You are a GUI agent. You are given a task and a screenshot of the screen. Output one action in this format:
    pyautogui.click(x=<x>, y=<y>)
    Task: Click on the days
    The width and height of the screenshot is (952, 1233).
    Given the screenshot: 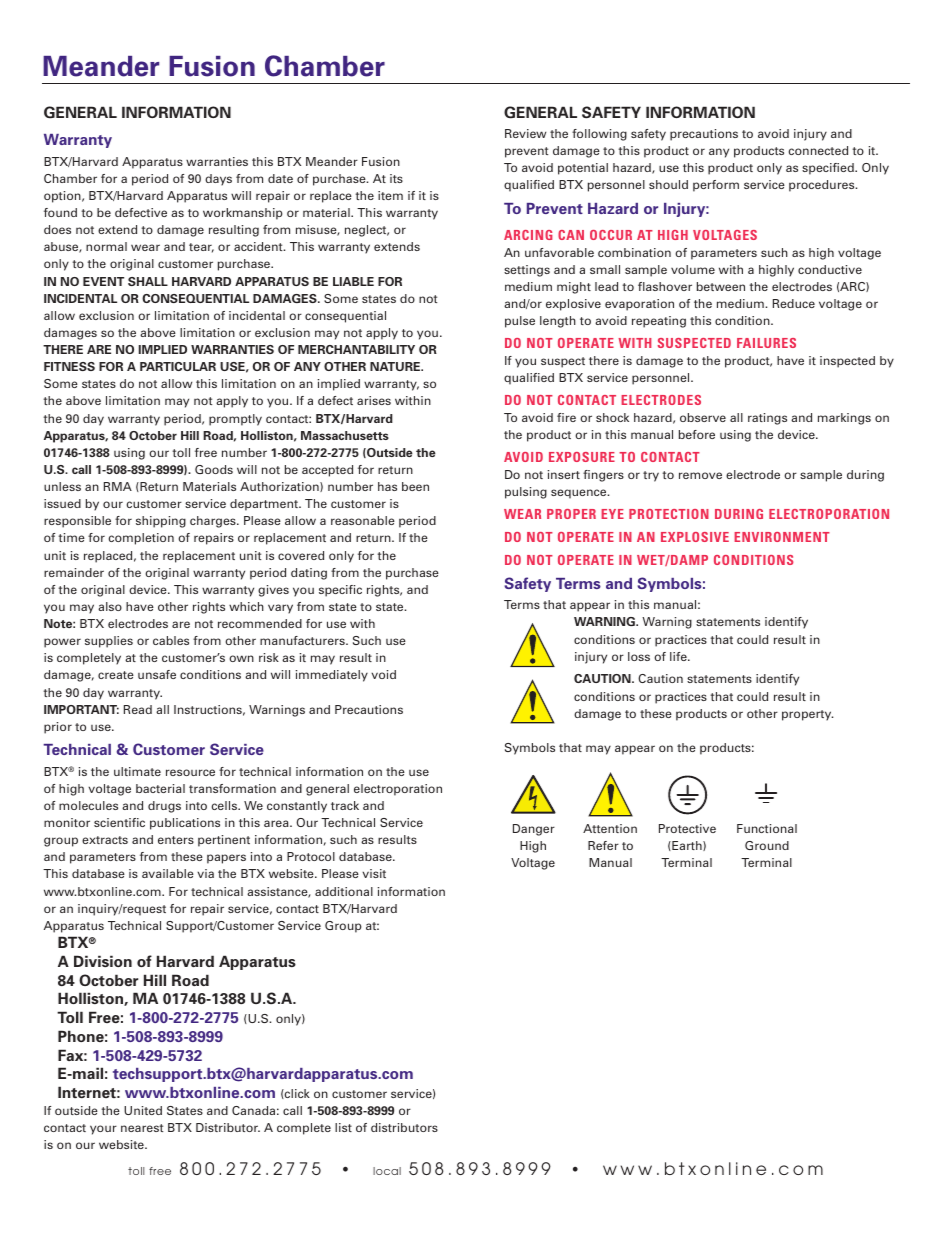 What is the action you would take?
    pyautogui.click(x=218, y=180)
